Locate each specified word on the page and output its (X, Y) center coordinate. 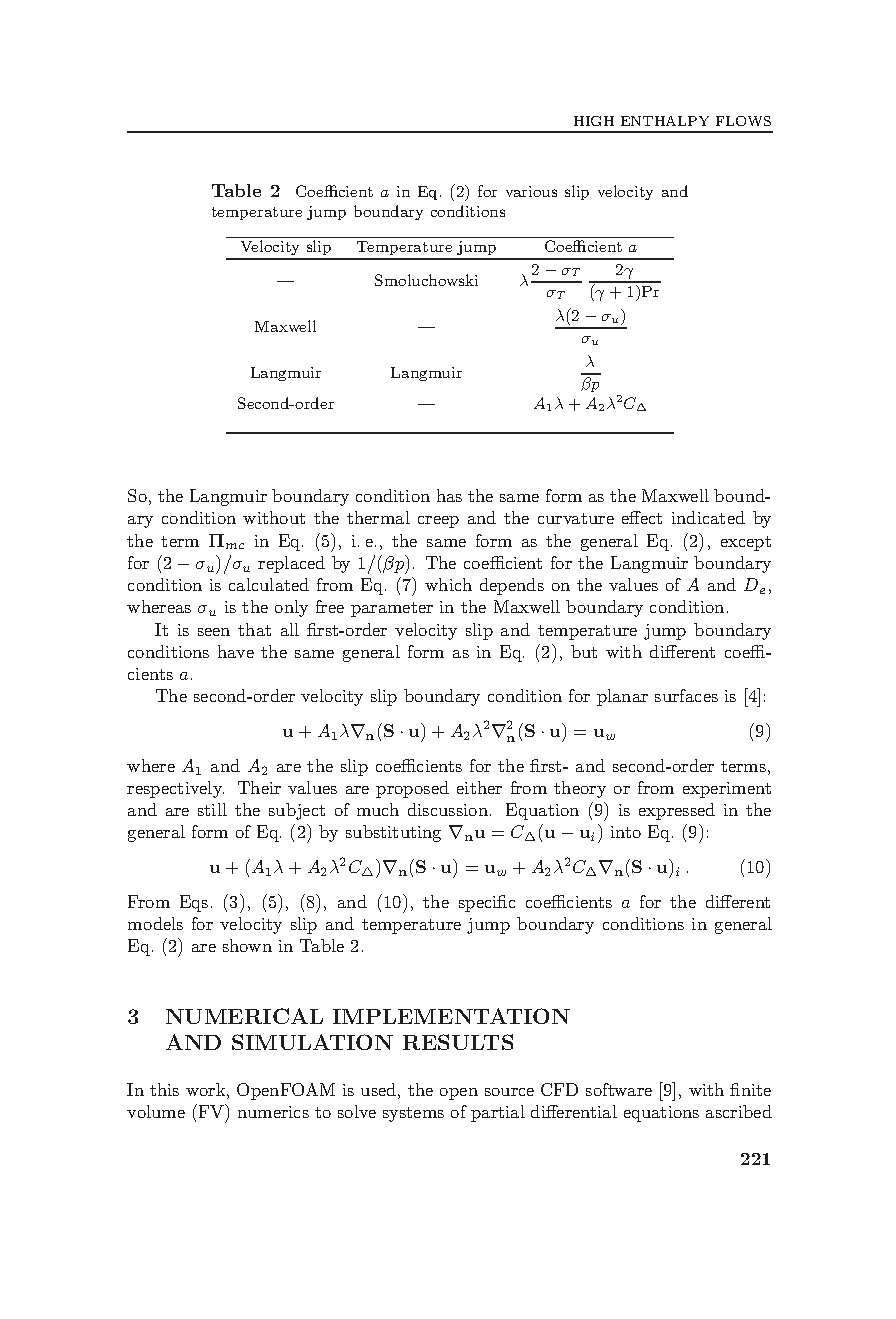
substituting (393, 833)
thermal (378, 517)
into (626, 832)
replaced (291, 564)
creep (438, 522)
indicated (708, 517)
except (746, 543)
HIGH (594, 121)
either (479, 787)
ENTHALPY (665, 121)
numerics (273, 1112)
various (531, 191)
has (449, 495)
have (236, 651)
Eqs (194, 903)
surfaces (686, 695)
